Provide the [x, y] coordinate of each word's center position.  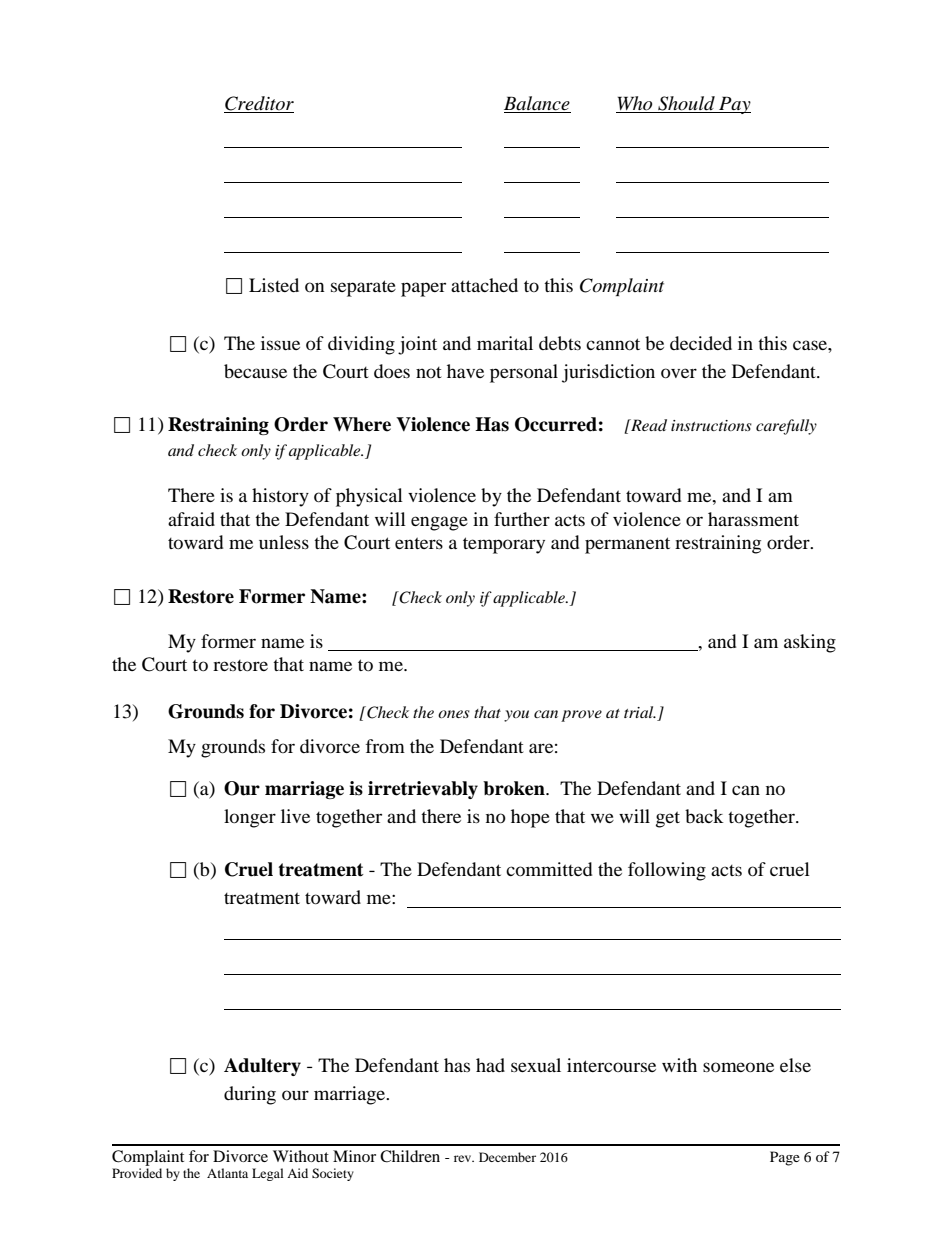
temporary [504, 545]
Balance [537, 104]
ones [454, 714]
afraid [191, 519]
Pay [734, 105]
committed [549, 869]
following [667, 871]
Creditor [259, 104]
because [255, 371]
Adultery [262, 1067]
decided [701, 343]
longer [250, 818]
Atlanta [227, 1173]
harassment [753, 519]
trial [640, 712]
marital [505, 343]
